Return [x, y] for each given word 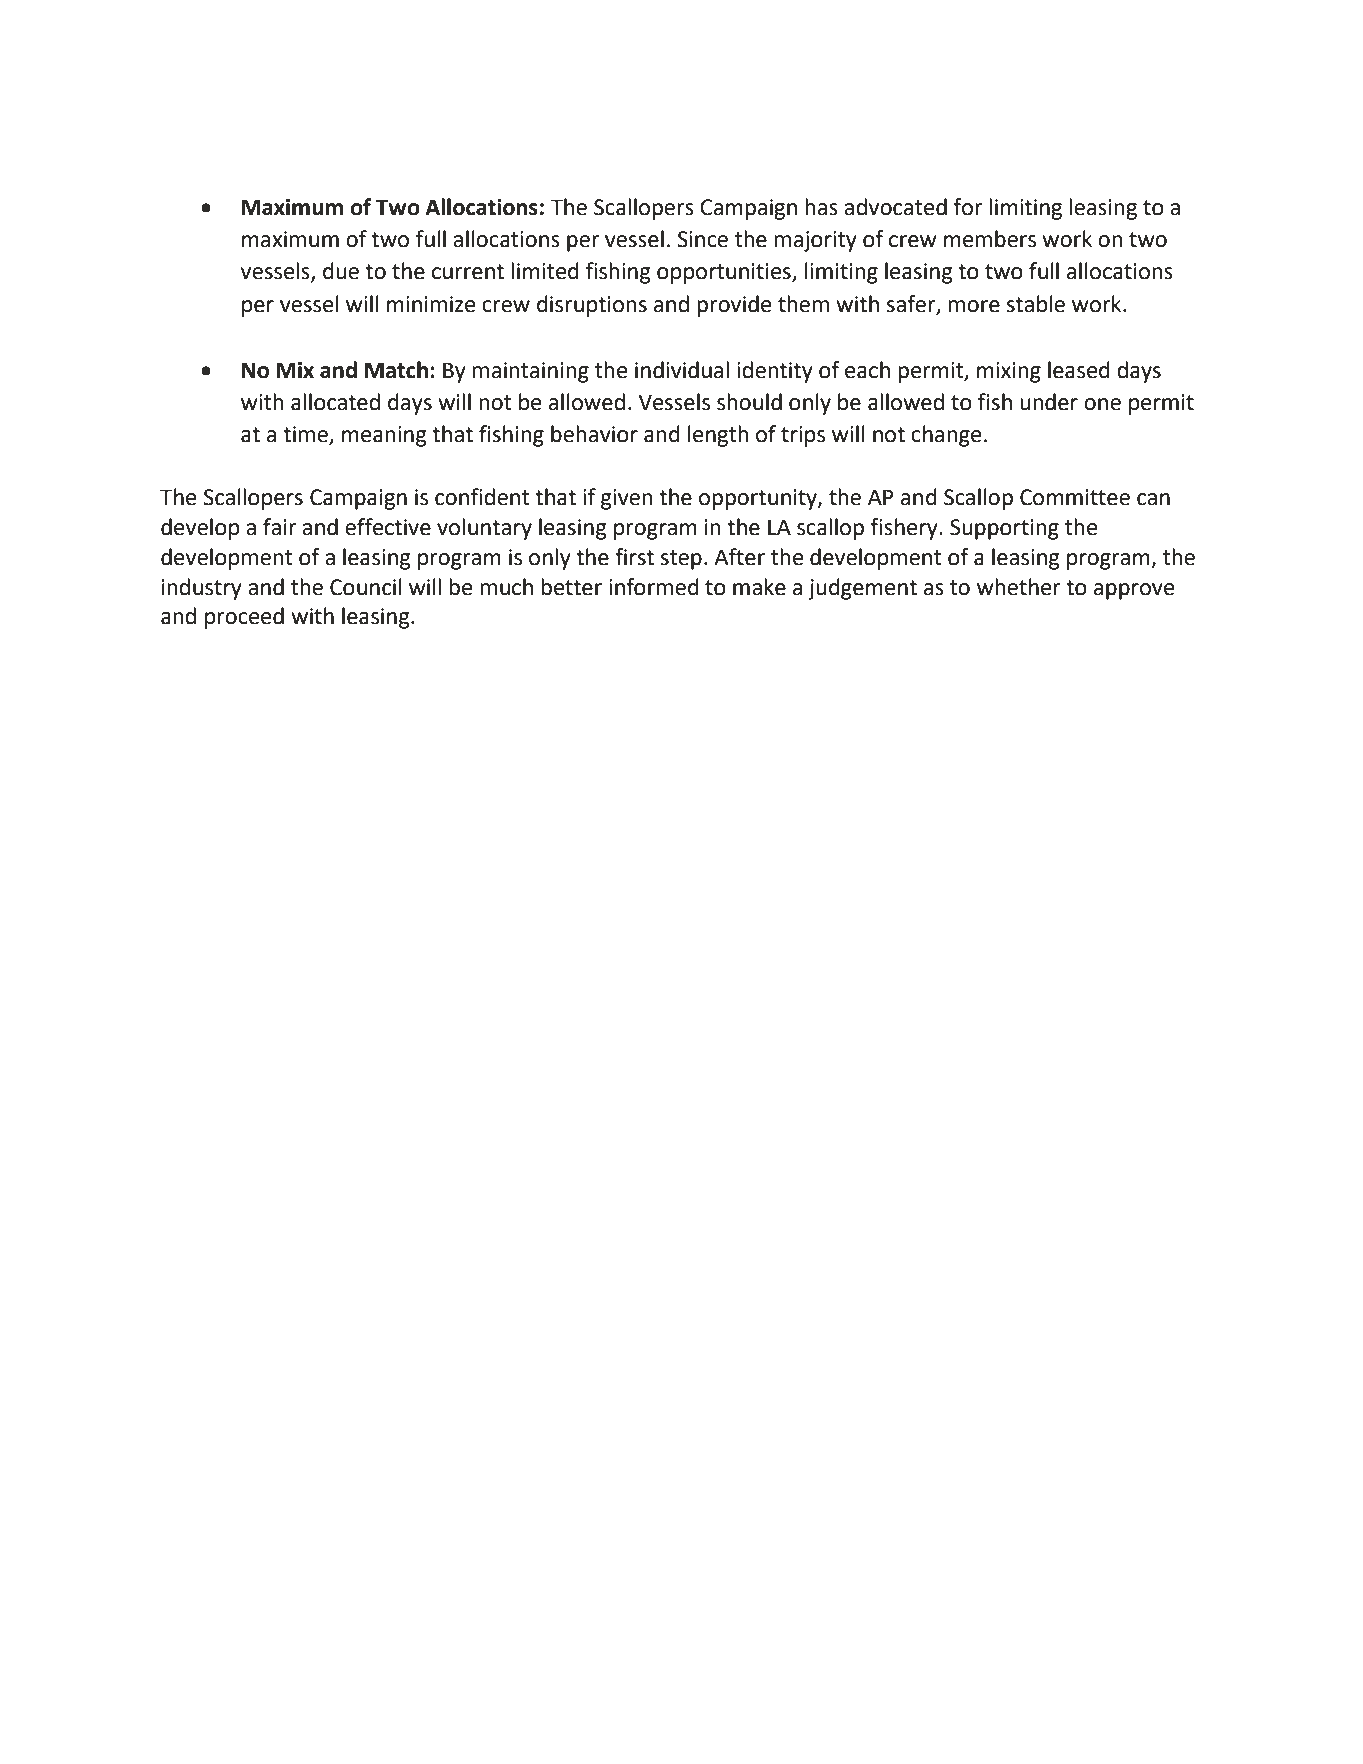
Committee [1075, 497]
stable [1036, 304]
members [990, 239]
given [627, 499]
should [749, 402]
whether [1019, 587]
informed [654, 587]
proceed [244, 618]
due [341, 271]
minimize [431, 304]
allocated [335, 402]
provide [734, 306]
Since [702, 239]
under [1049, 402]
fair [280, 527]
